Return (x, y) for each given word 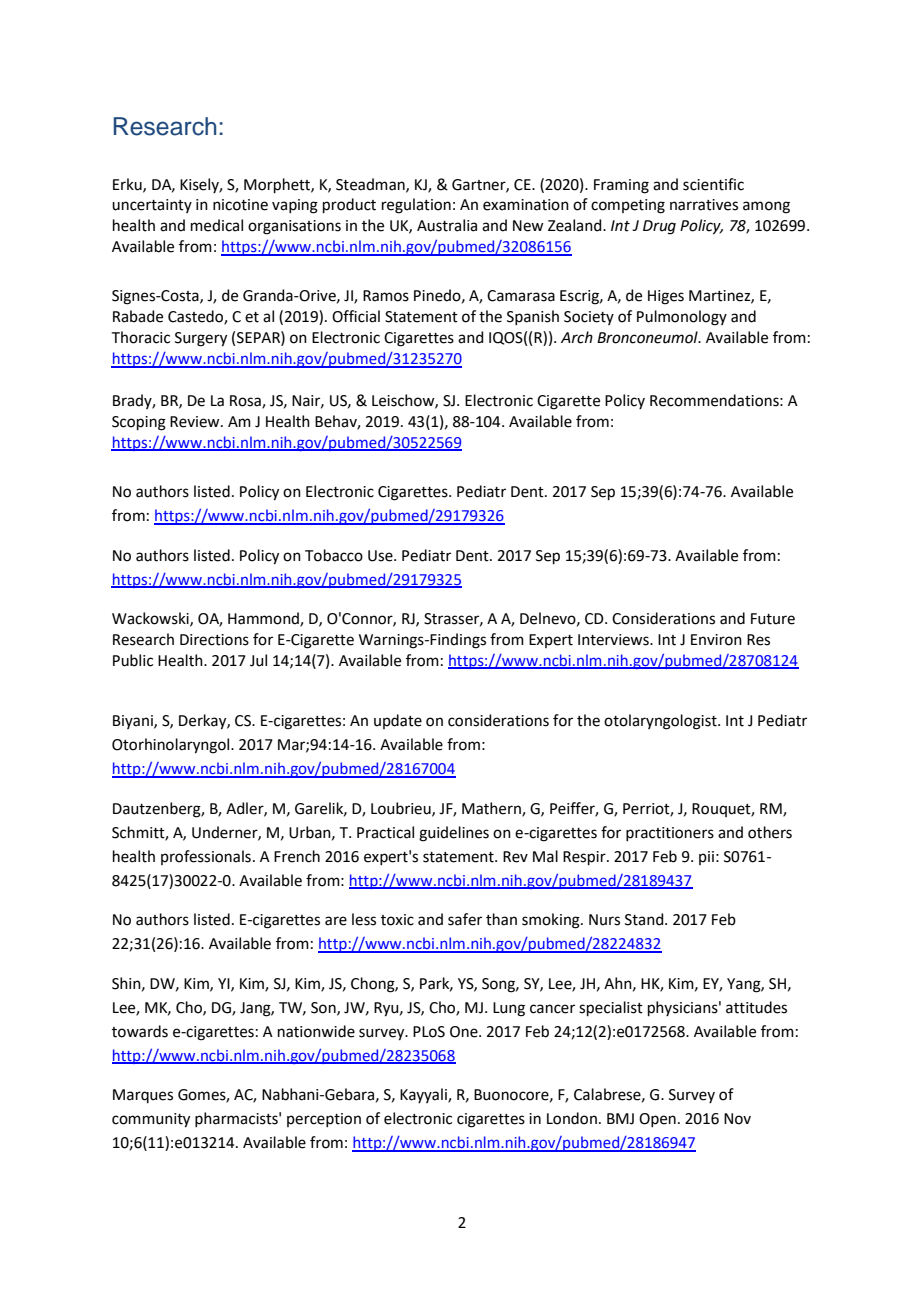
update (398, 721)
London (572, 1118)
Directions (214, 640)
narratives (704, 205)
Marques (143, 1096)
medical (217, 225)
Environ (716, 640)
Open (657, 1120)
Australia (447, 225)
